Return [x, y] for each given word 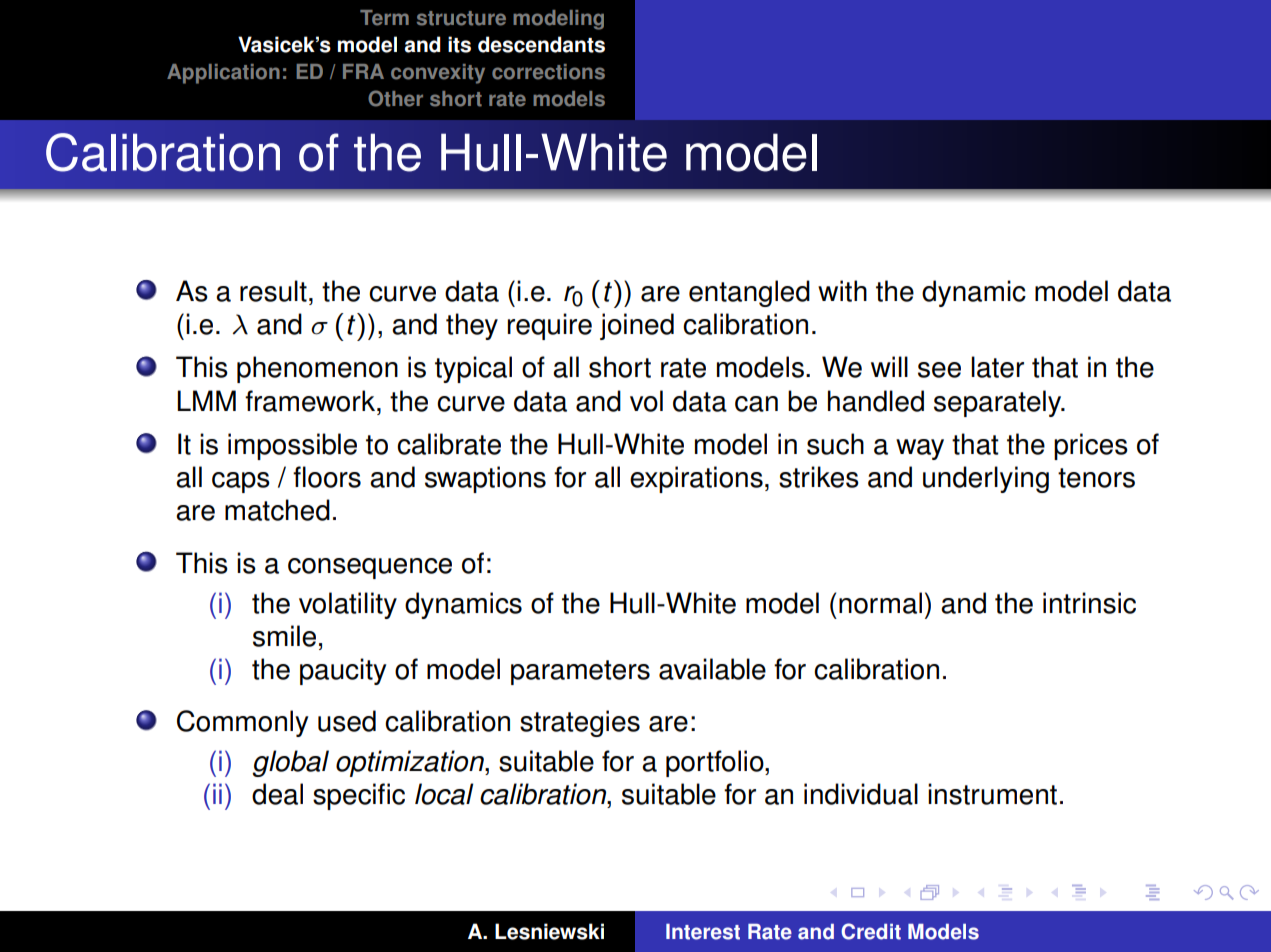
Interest [703, 932]
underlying [986, 479]
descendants [541, 44]
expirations [696, 479]
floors [327, 477]
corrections [548, 72]
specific [359, 796]
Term [384, 18]
